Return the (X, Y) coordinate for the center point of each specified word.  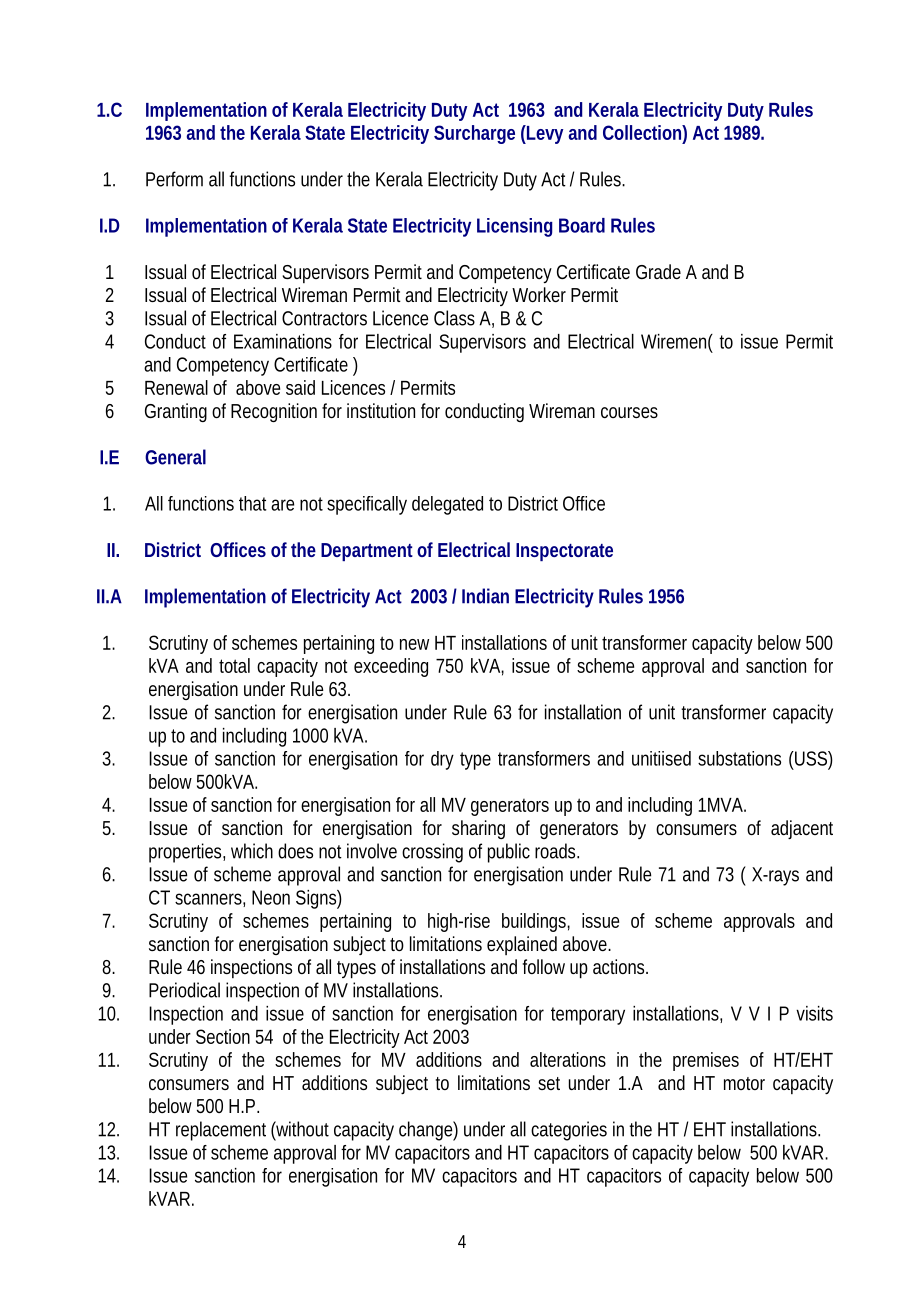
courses (629, 412)
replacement (221, 1131)
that (253, 503)
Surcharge (474, 134)
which (252, 851)
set (549, 1083)
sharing (478, 829)
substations (739, 758)
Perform (174, 179)
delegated (447, 505)
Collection (642, 132)
